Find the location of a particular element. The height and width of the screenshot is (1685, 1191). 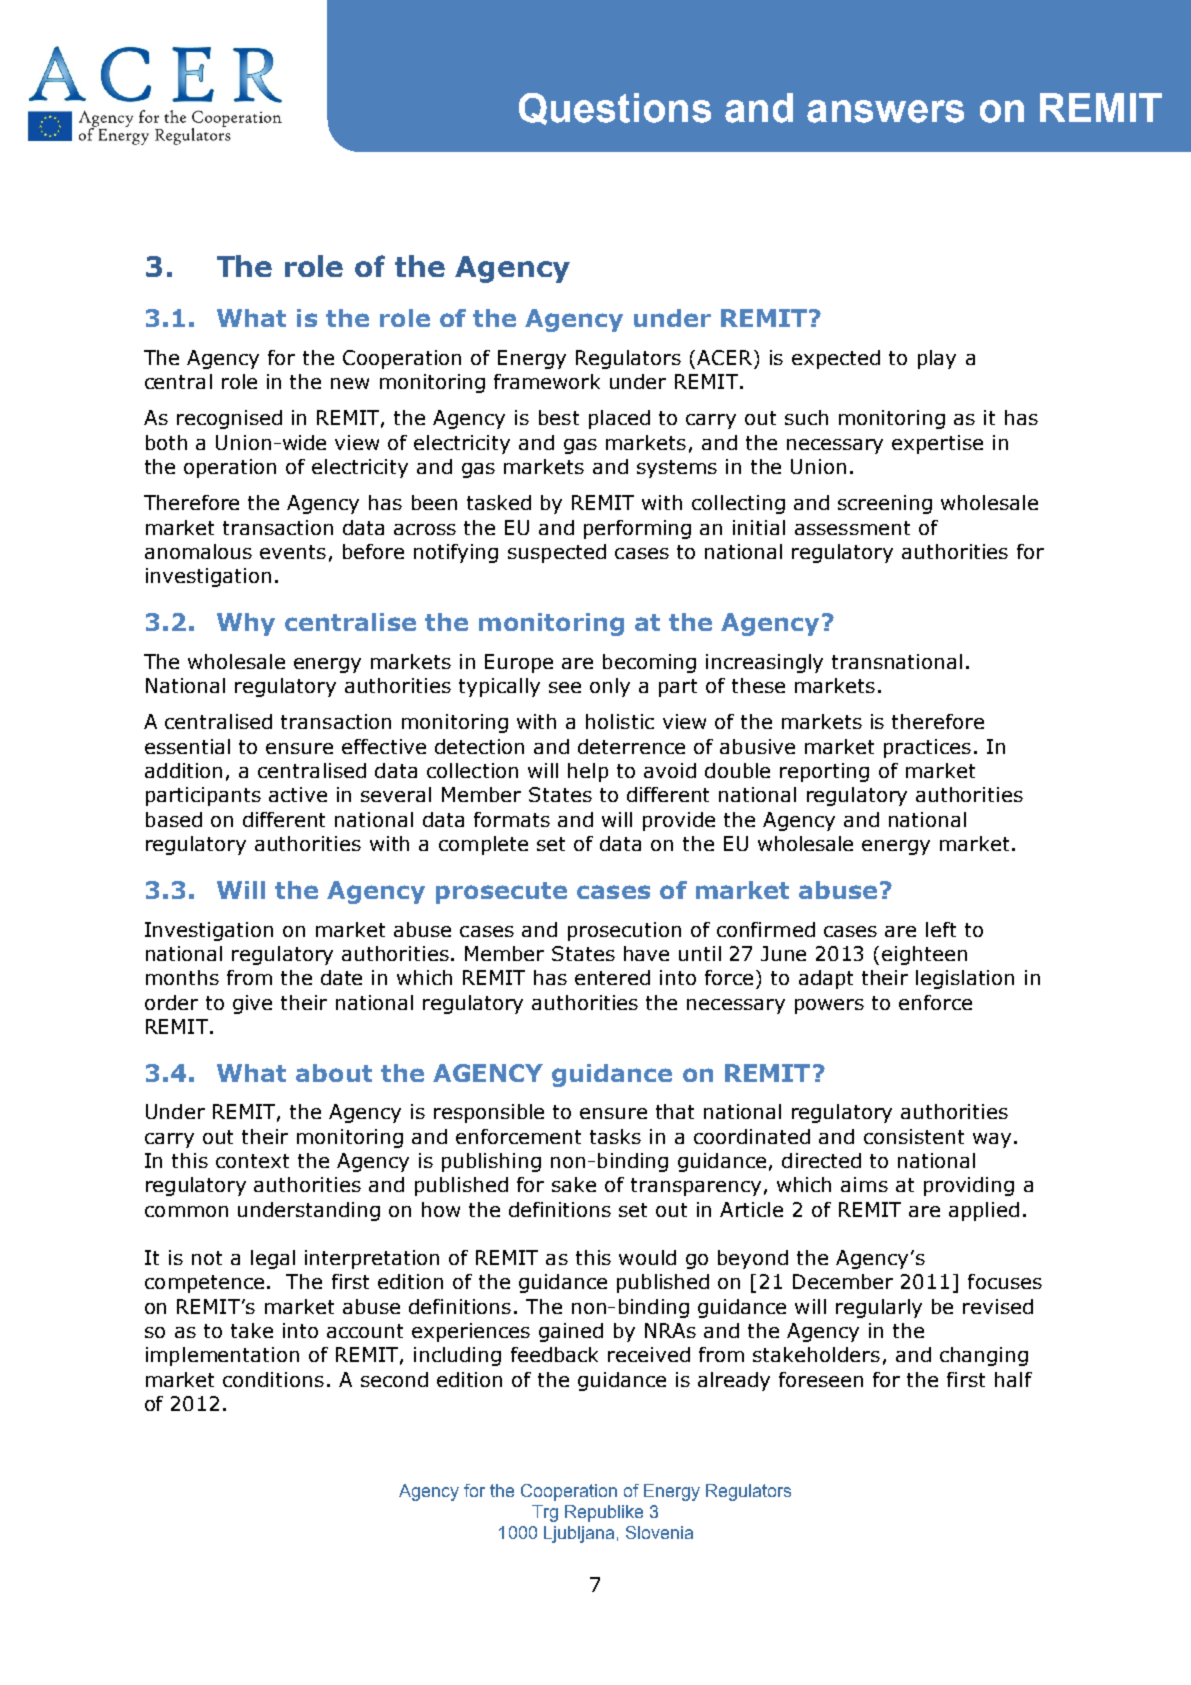

help is located at coordinates (588, 772).
